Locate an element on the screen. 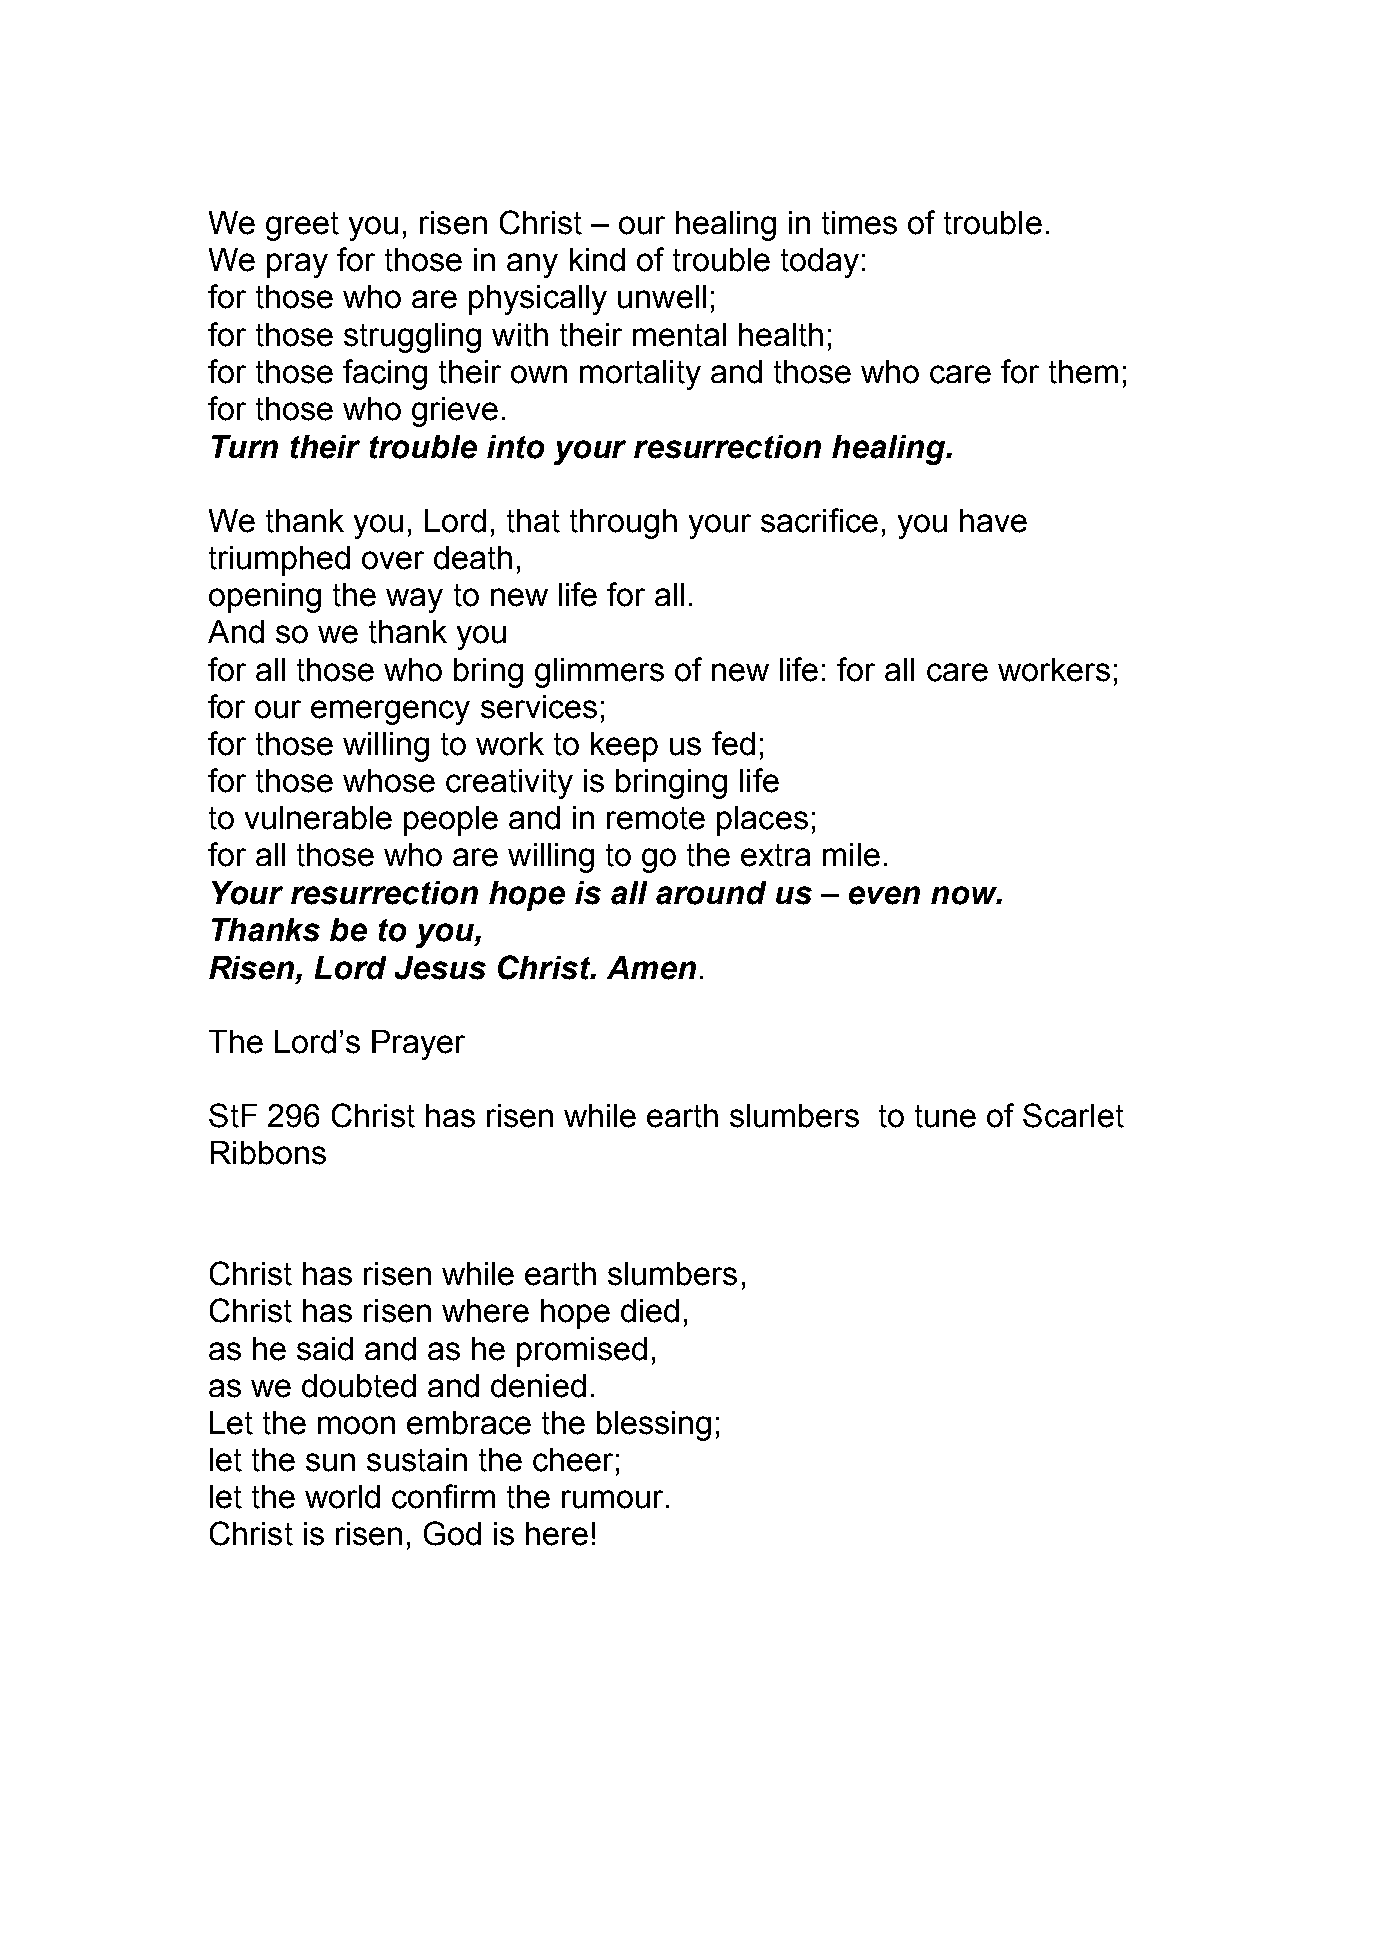 The image size is (1375, 1946). have is located at coordinates (993, 521).
